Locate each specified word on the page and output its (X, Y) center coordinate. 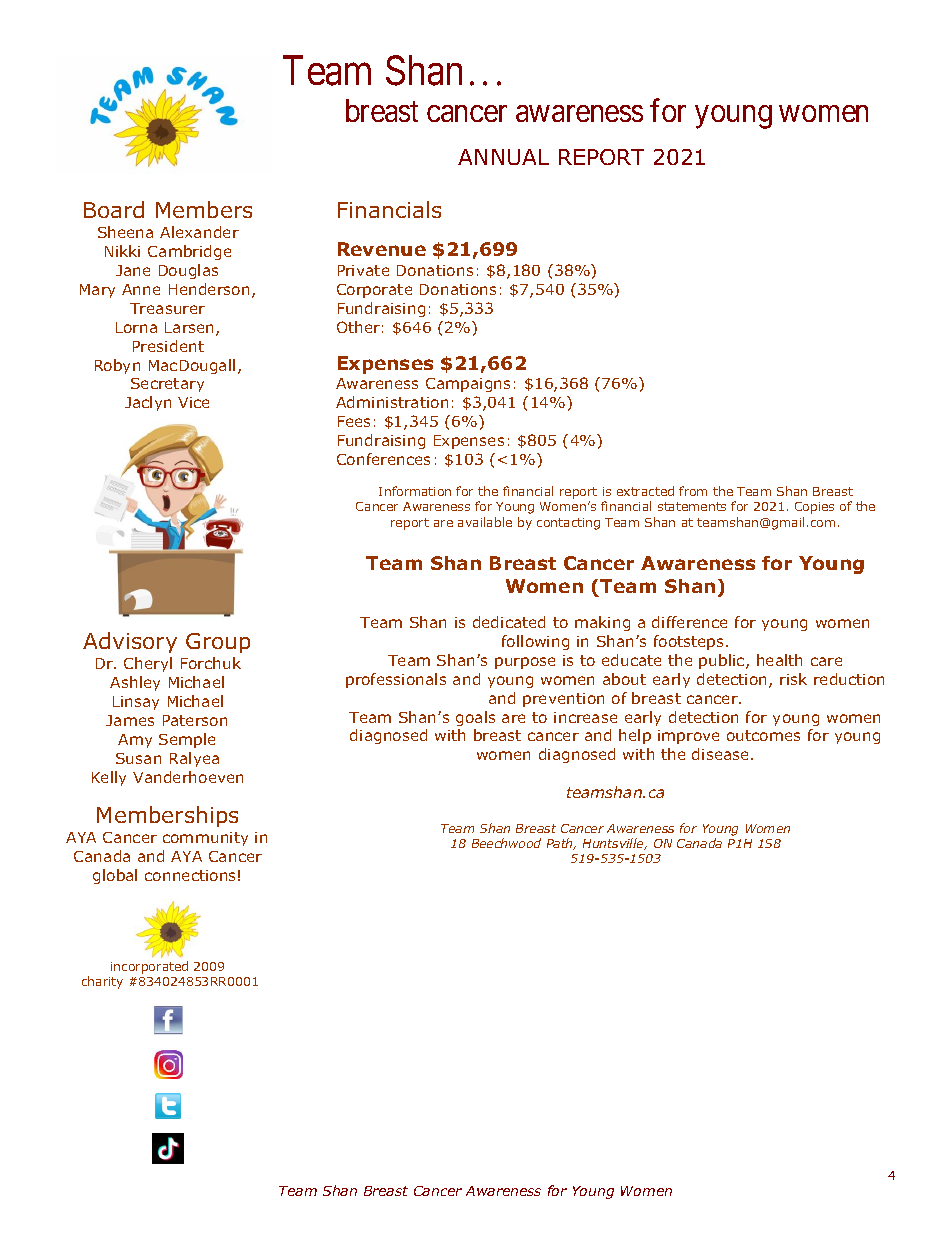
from (693, 491)
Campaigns (468, 385)
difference (689, 622)
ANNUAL (503, 157)
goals (475, 718)
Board (114, 209)
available (485, 522)
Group (218, 643)
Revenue (382, 249)
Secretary (167, 385)
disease (722, 754)
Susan (138, 758)
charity (102, 982)
